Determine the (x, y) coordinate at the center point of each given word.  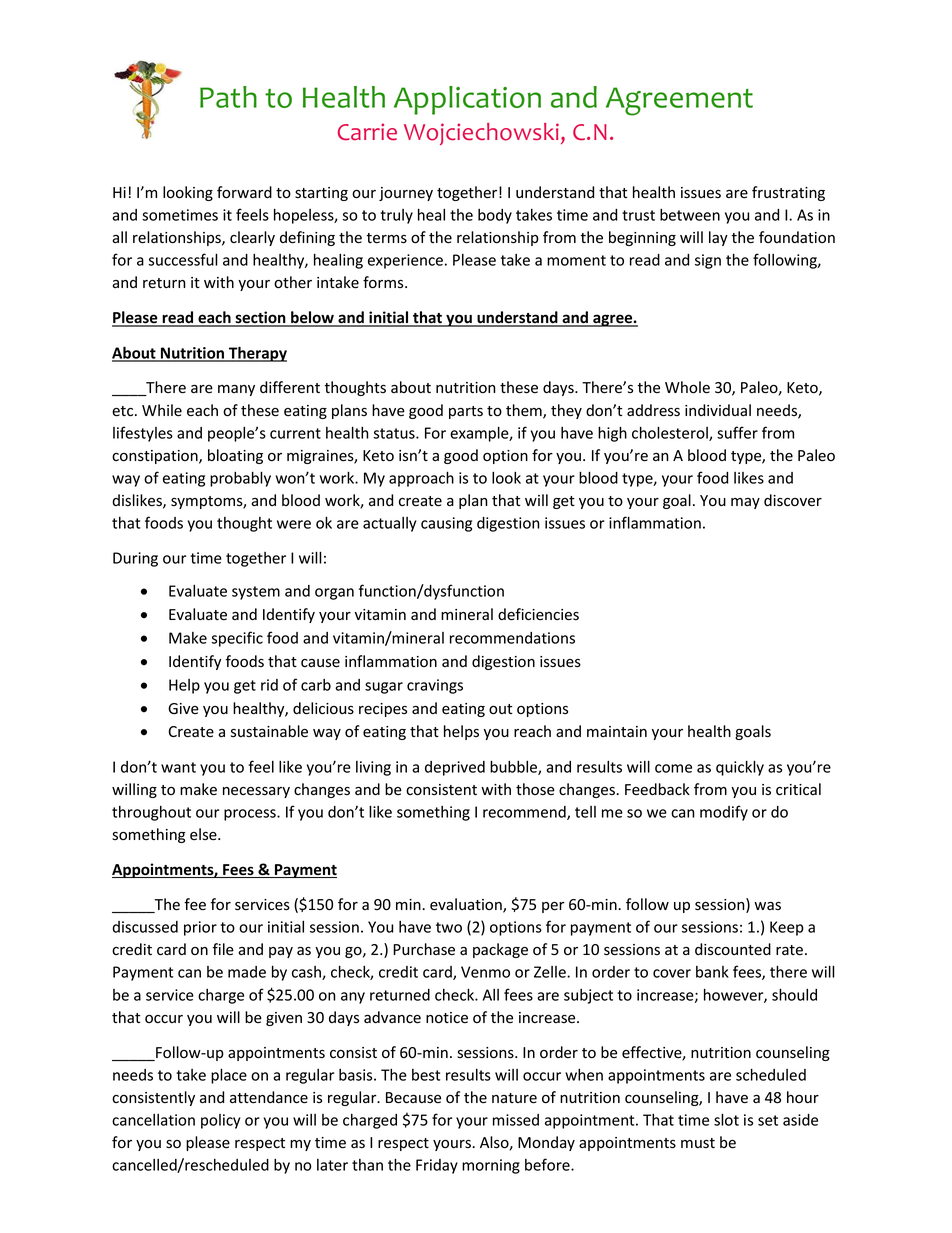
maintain (617, 731)
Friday (437, 1166)
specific (237, 639)
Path (228, 97)
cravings (435, 686)
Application (467, 100)
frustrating (788, 193)
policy (220, 1121)
